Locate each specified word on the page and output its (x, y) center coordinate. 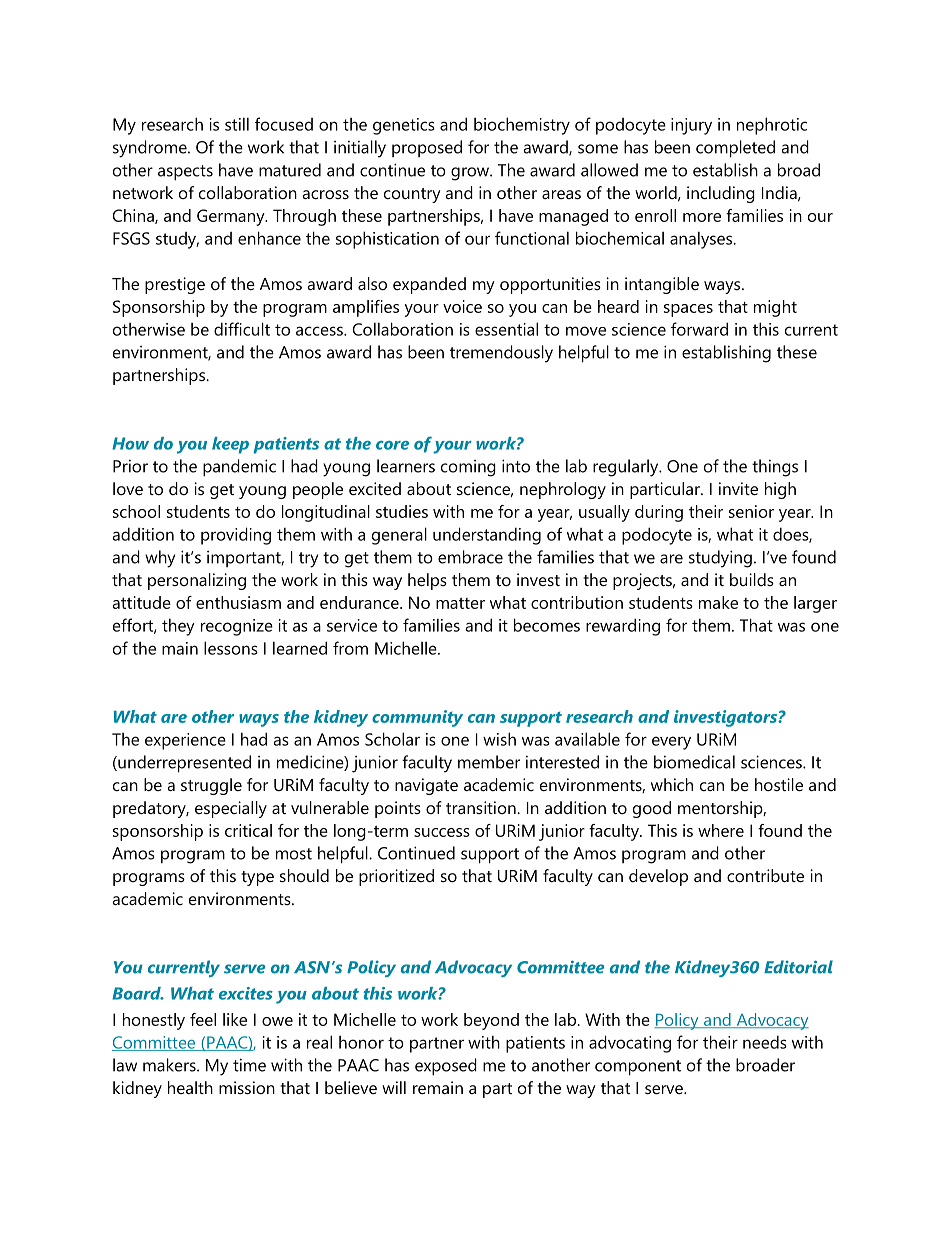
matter (460, 603)
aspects (185, 173)
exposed (446, 1067)
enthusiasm (238, 602)
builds (752, 579)
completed (735, 149)
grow (471, 174)
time (249, 1065)
